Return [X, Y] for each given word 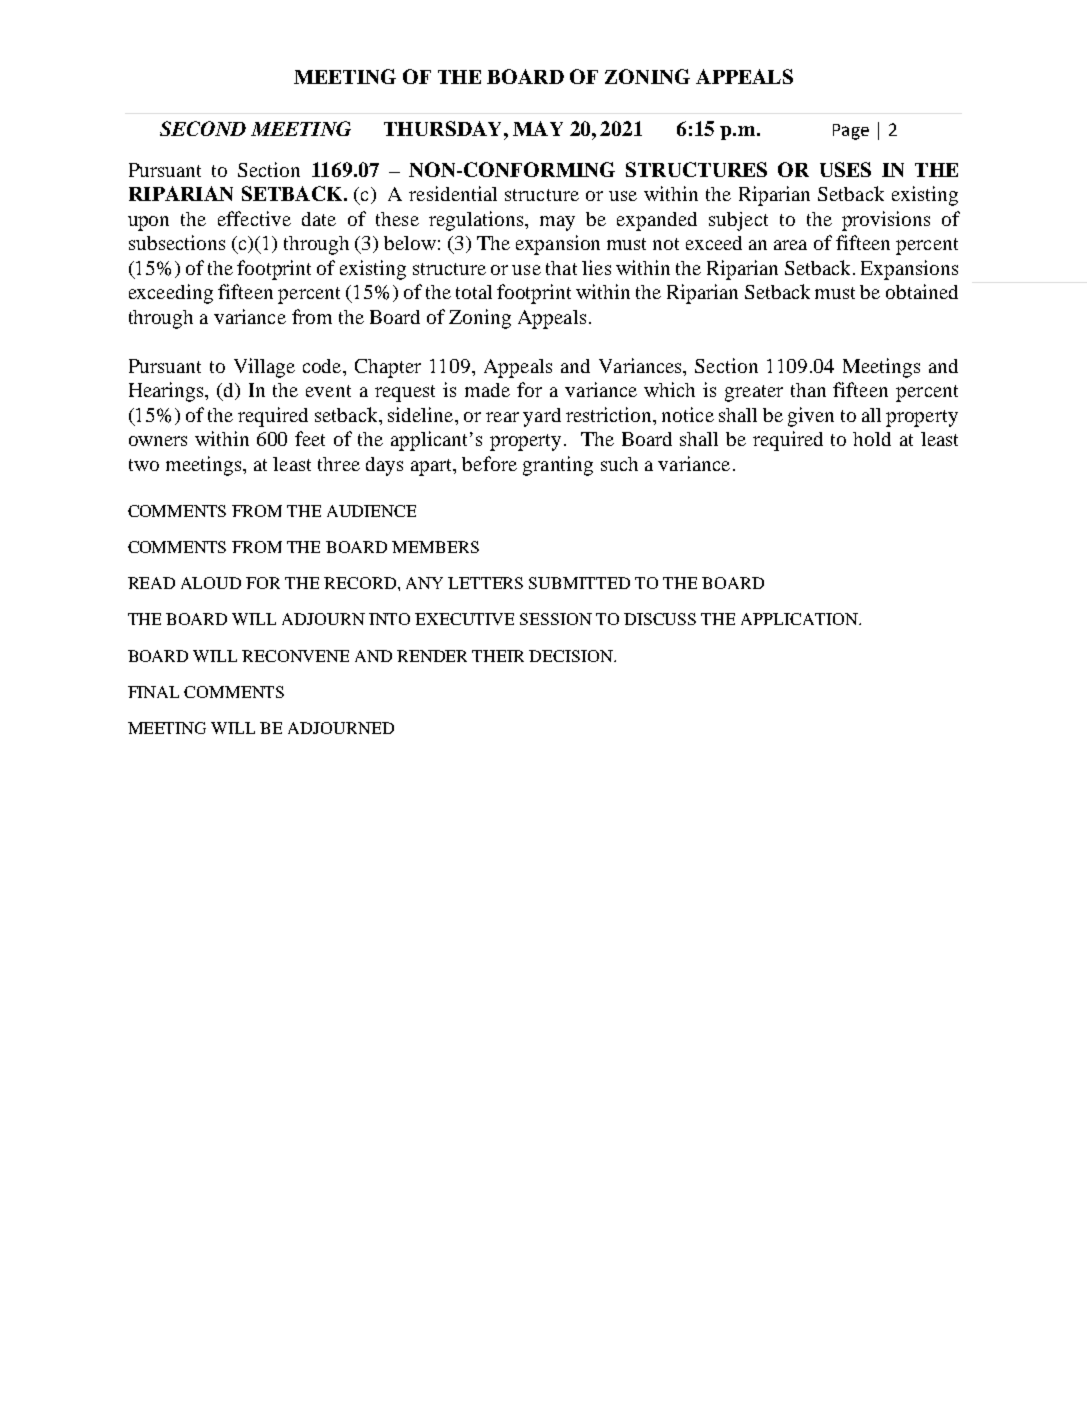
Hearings [167, 392]
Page [851, 132]
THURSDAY [444, 128]
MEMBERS [435, 547]
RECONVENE [295, 656]
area [790, 245]
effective [254, 218]
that [561, 268]
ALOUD [211, 583]
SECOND [203, 128]
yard [542, 417]
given [811, 417]
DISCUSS [660, 619]
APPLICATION [800, 619]
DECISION [572, 656]
